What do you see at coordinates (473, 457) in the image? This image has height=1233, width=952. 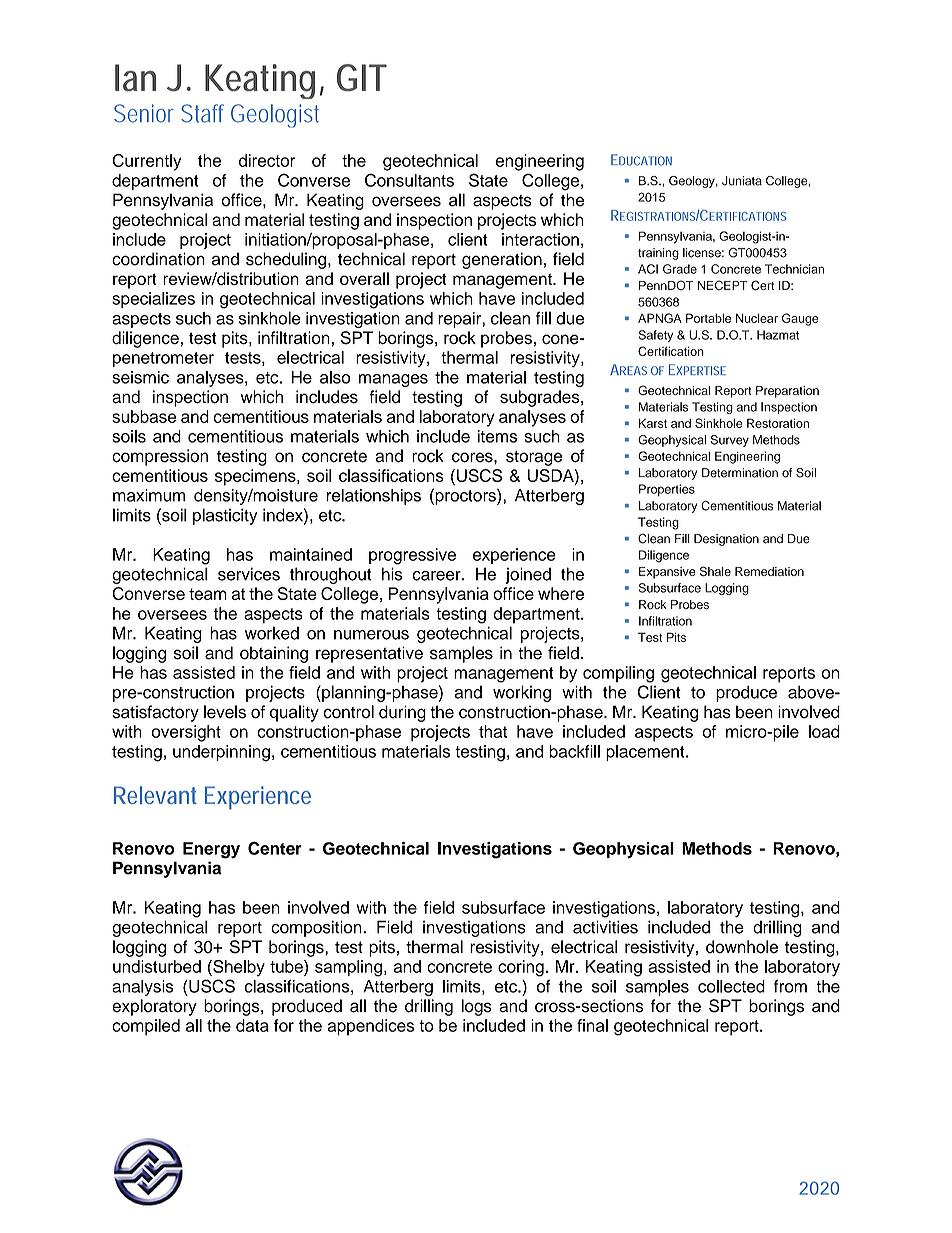 I see `cores` at bounding box center [473, 457].
